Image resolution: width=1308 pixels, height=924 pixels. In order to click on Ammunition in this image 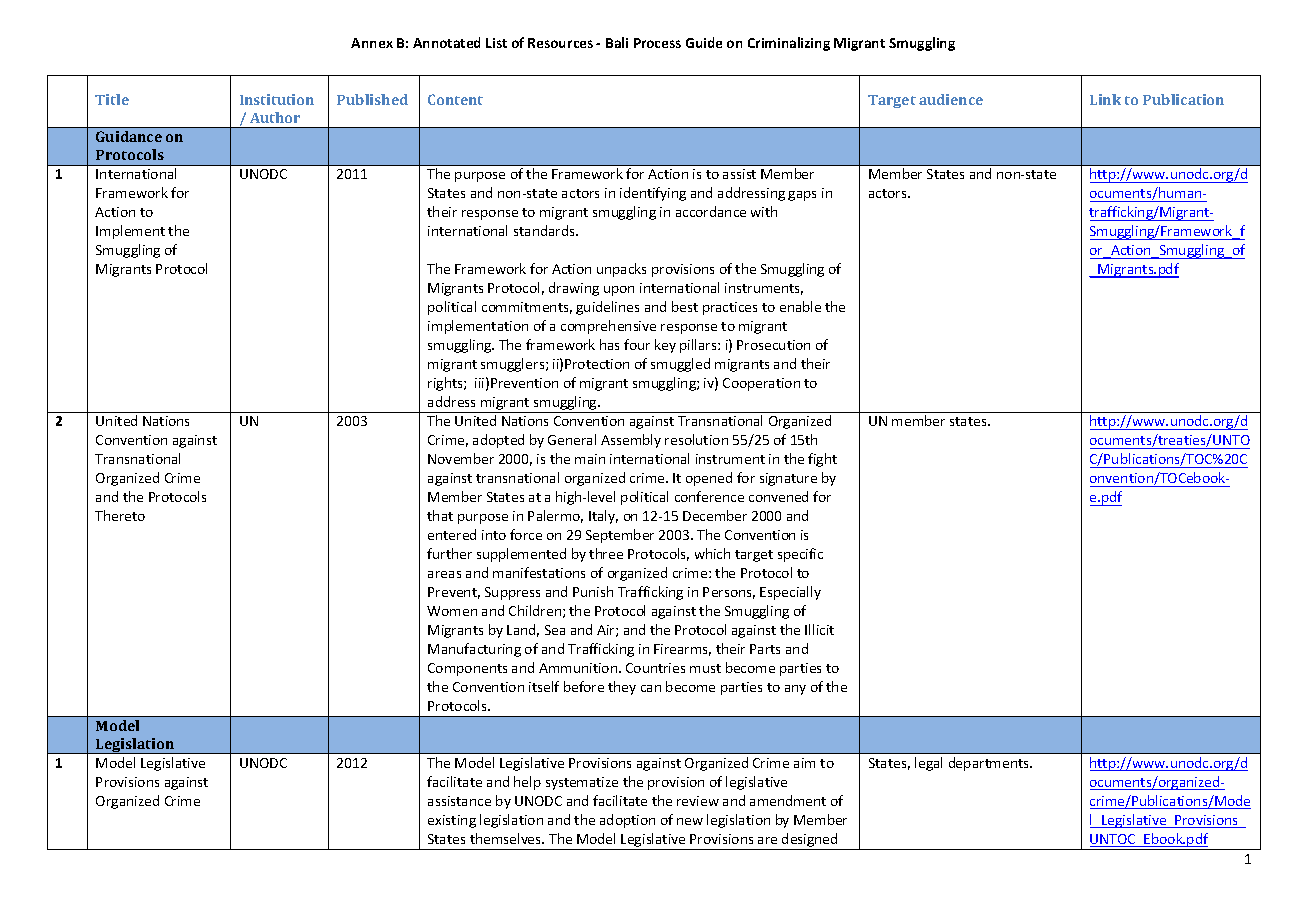, I will do `click(579, 668)`.
